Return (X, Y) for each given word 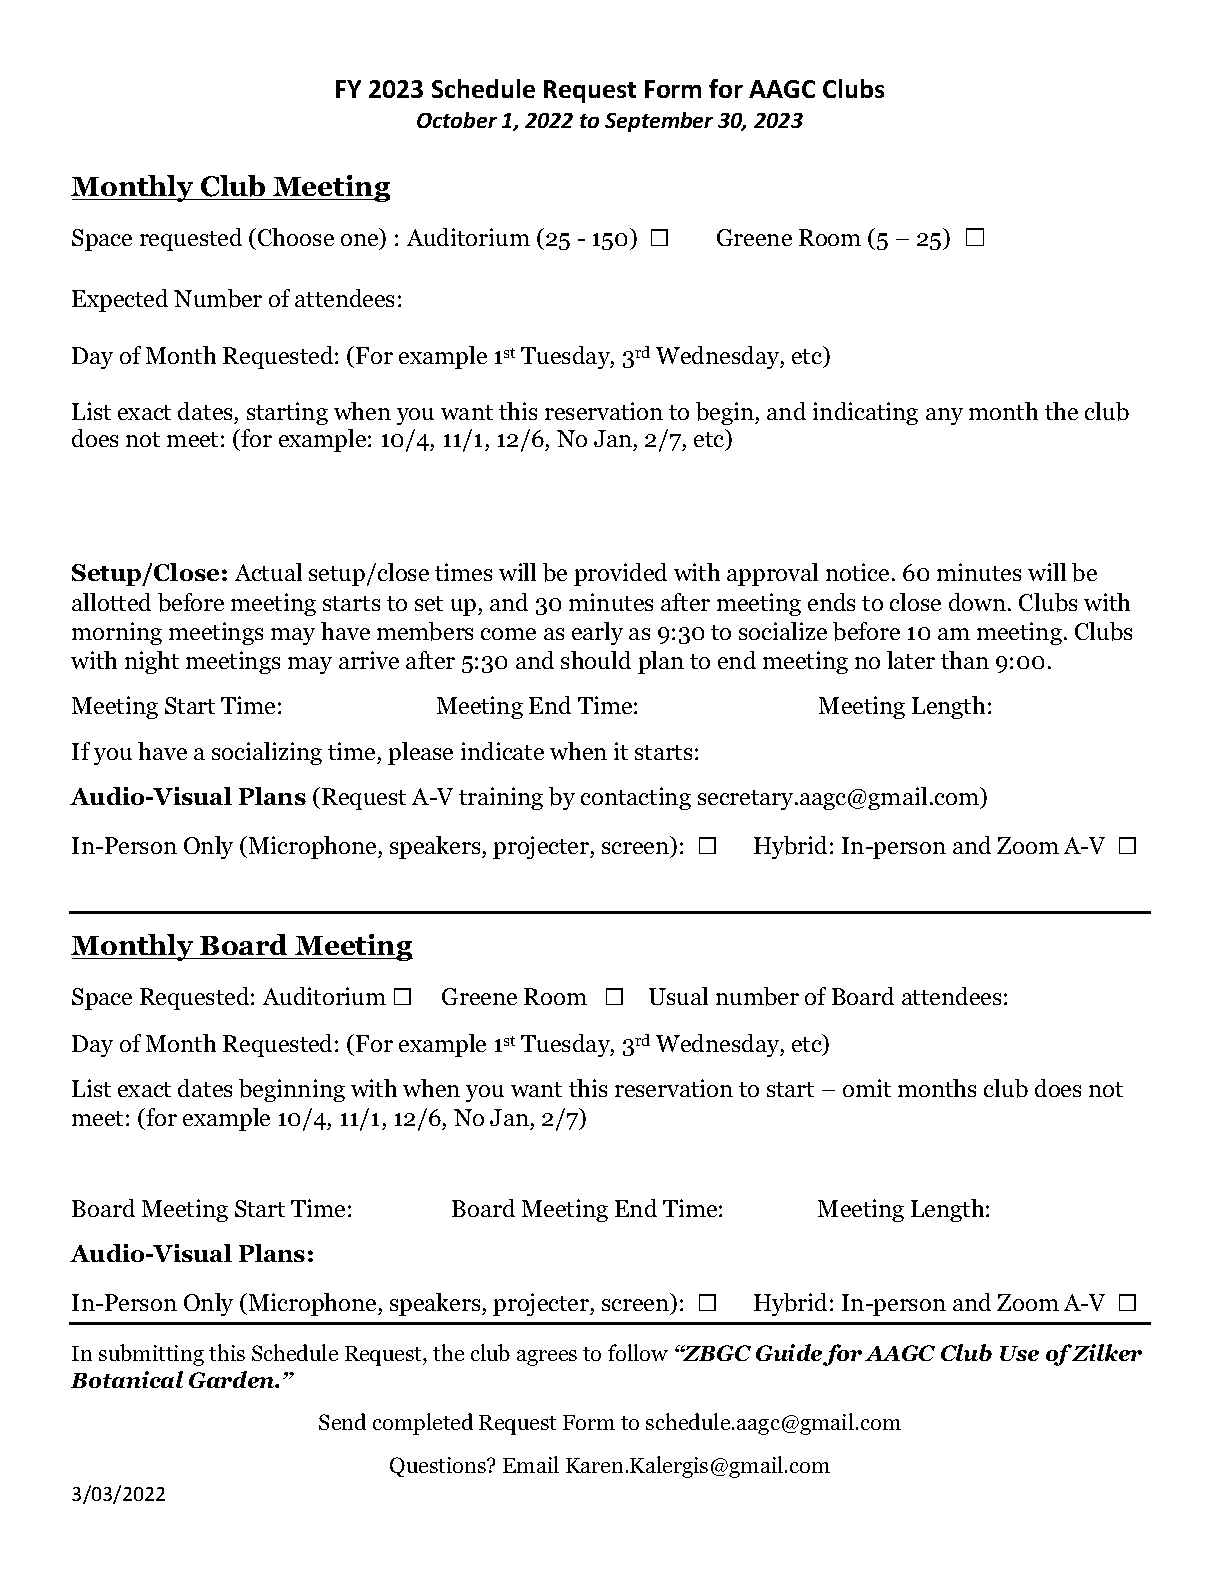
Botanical (127, 1379)
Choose (296, 237)
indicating (865, 413)
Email (531, 1464)
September (659, 122)
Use (1019, 1353)
